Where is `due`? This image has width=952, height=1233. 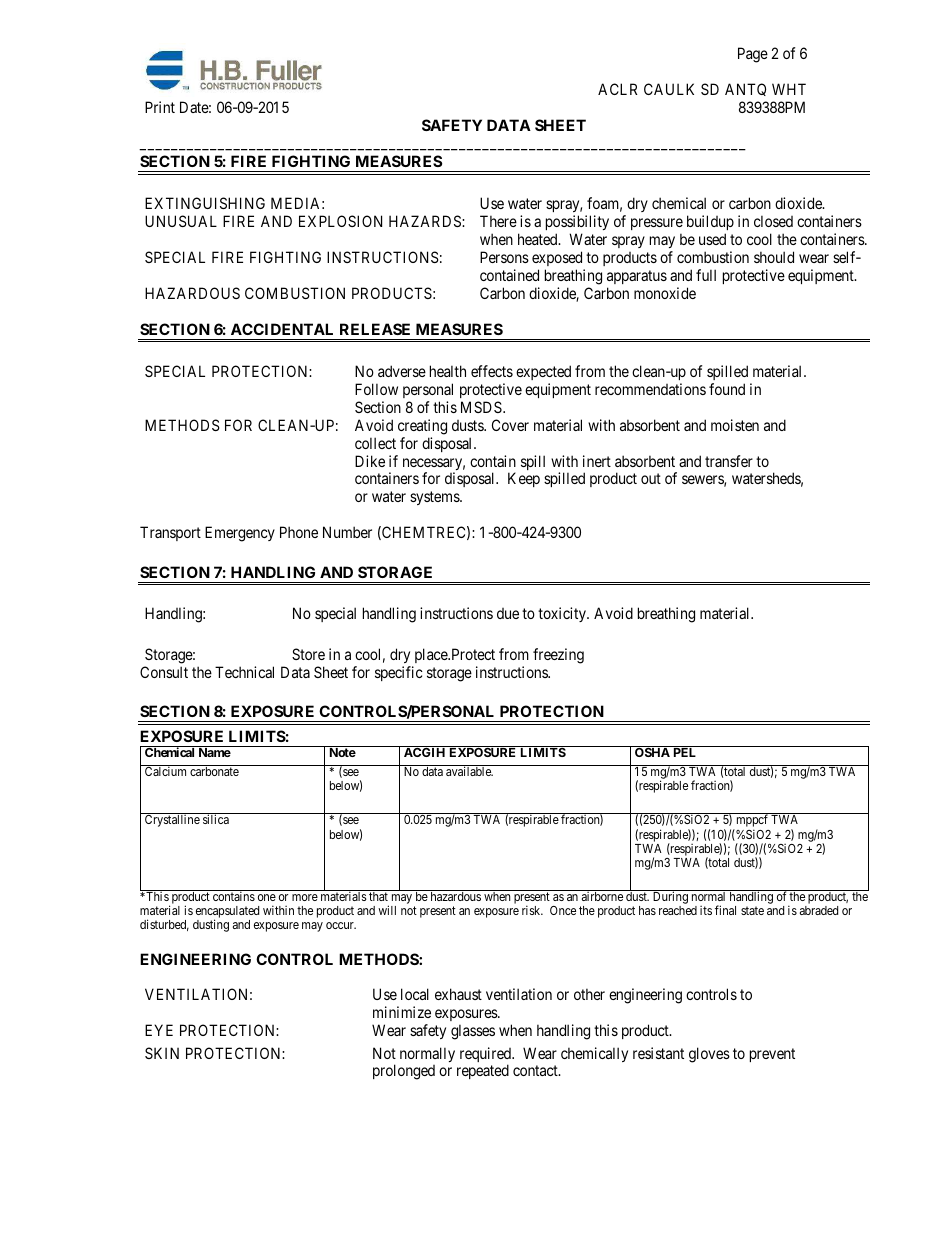
due is located at coordinates (508, 613).
